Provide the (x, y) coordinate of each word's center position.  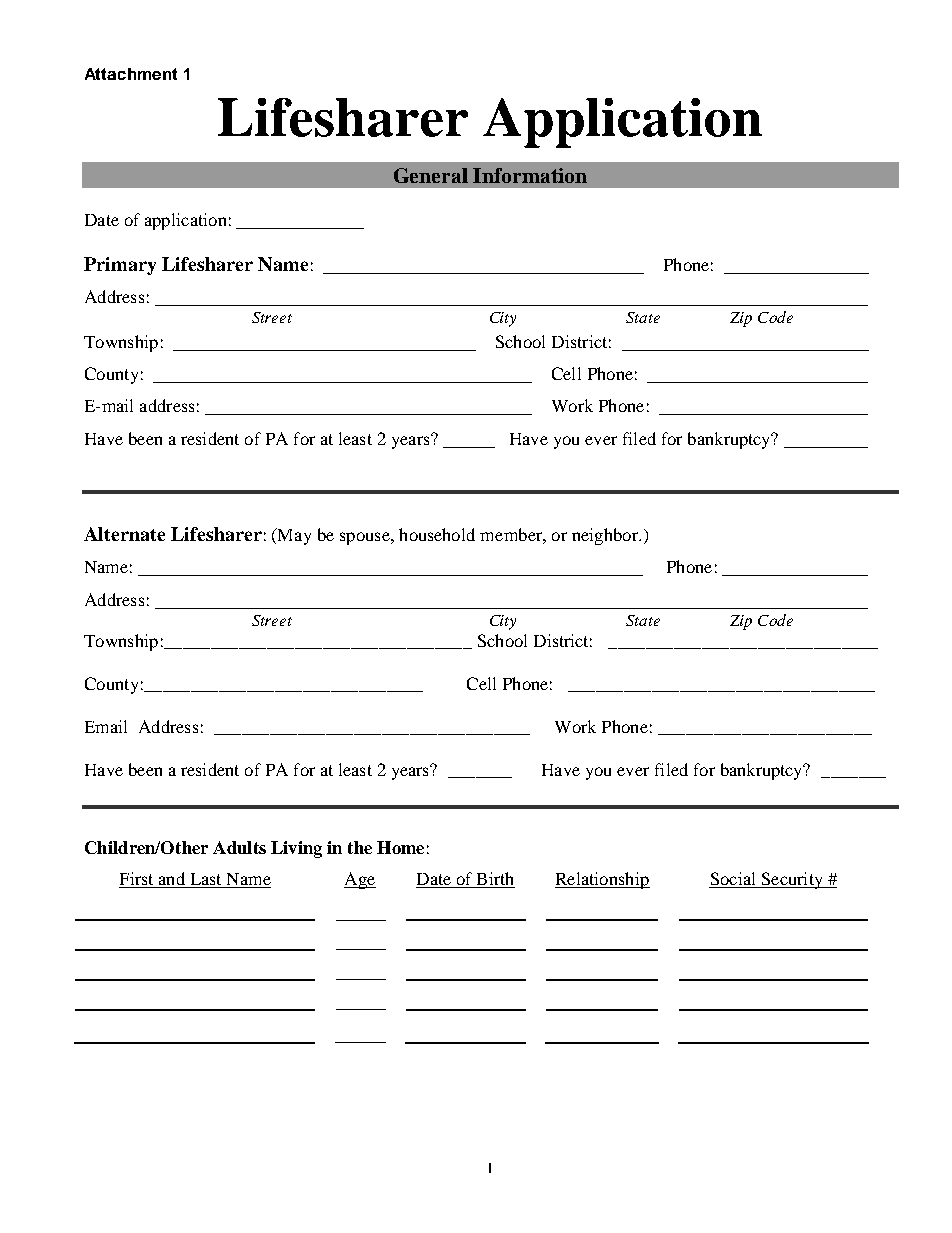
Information (530, 175)
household (437, 534)
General (431, 175)
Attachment (131, 74)
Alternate (124, 534)
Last (206, 879)
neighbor (606, 536)
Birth (495, 878)
